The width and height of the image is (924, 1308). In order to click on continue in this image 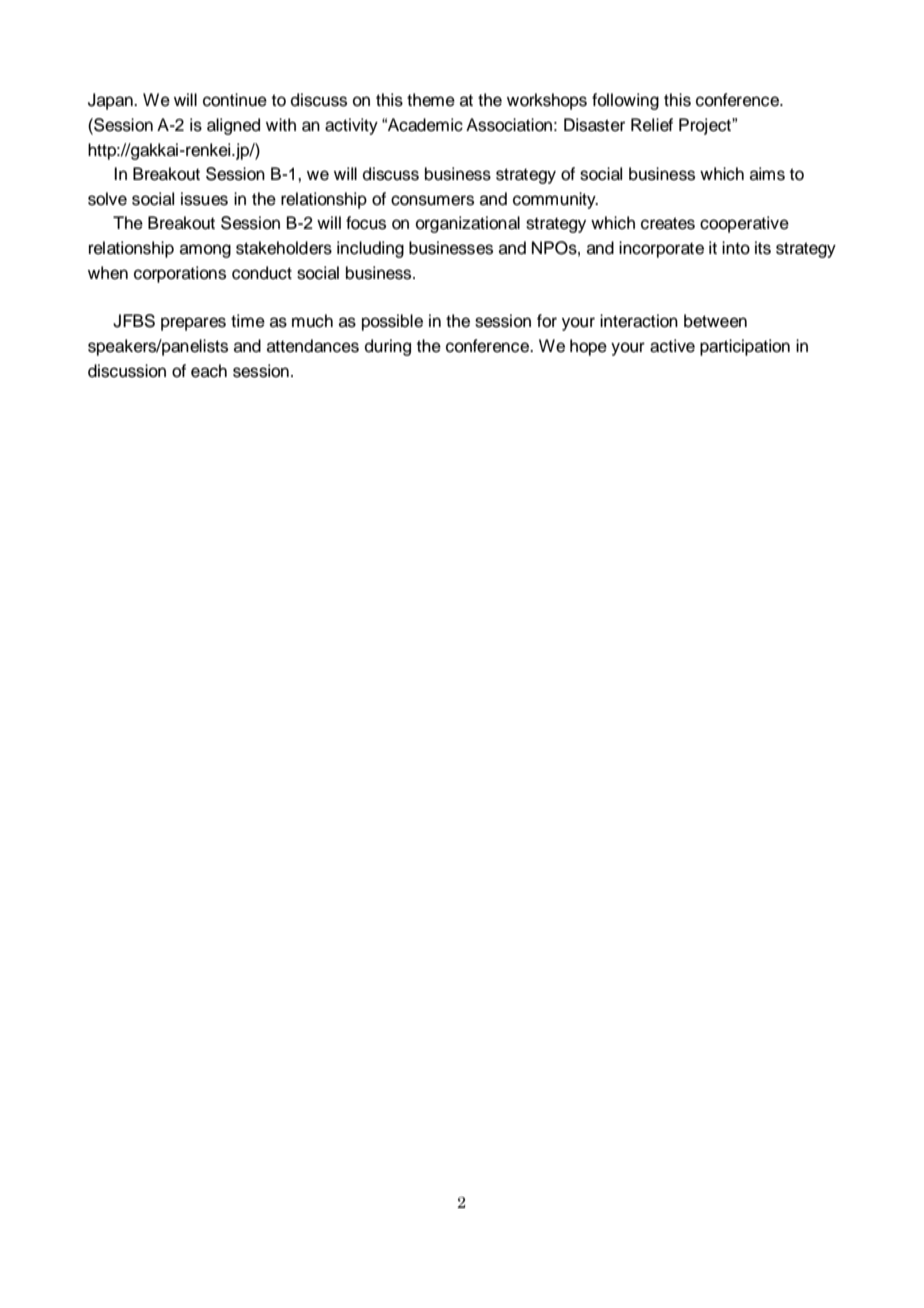, I will do `click(235, 100)`.
